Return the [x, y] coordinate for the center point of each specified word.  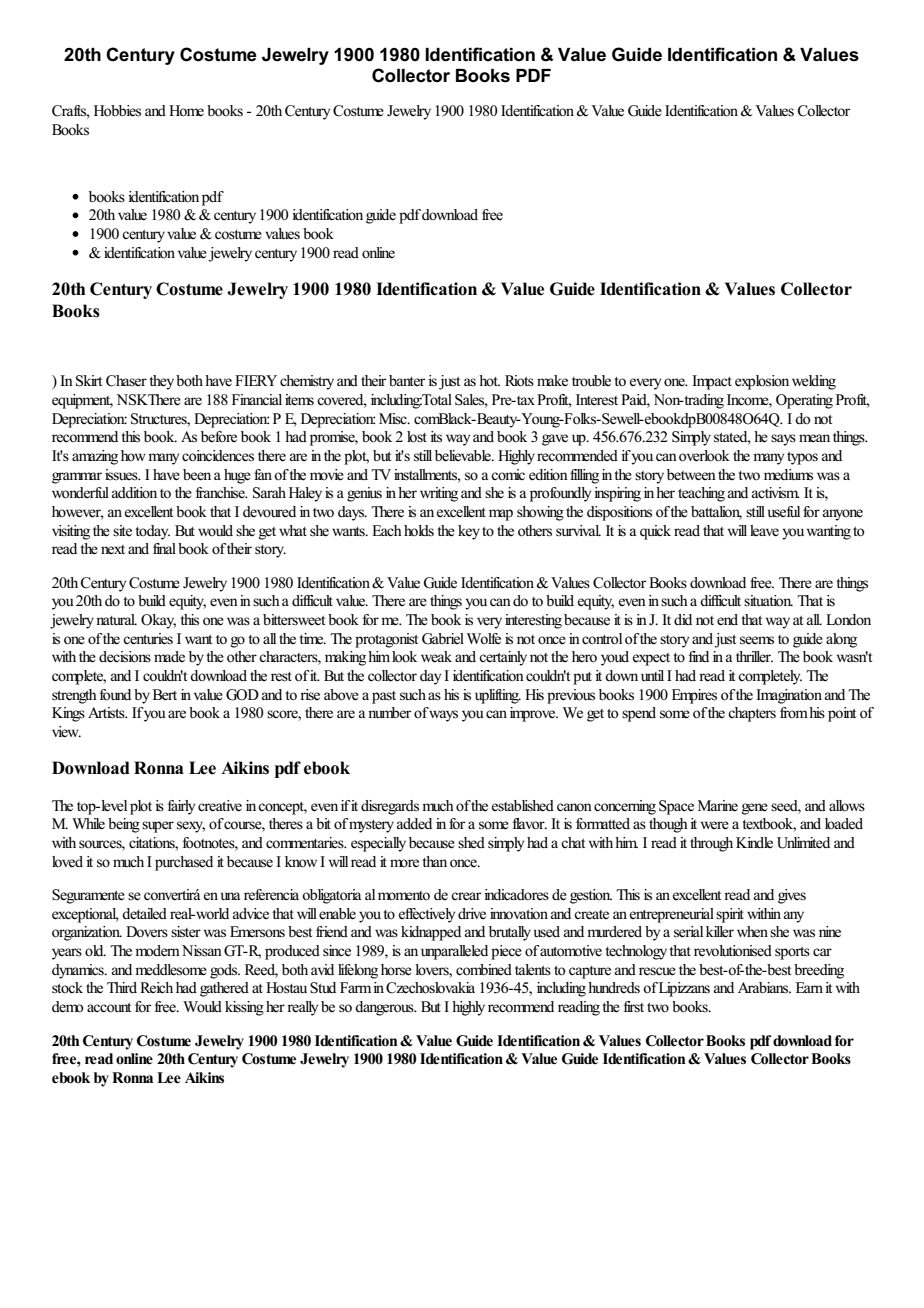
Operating [804, 401]
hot [489, 380]
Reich [156, 987]
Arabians [764, 988]
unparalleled [454, 952]
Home [186, 111]
